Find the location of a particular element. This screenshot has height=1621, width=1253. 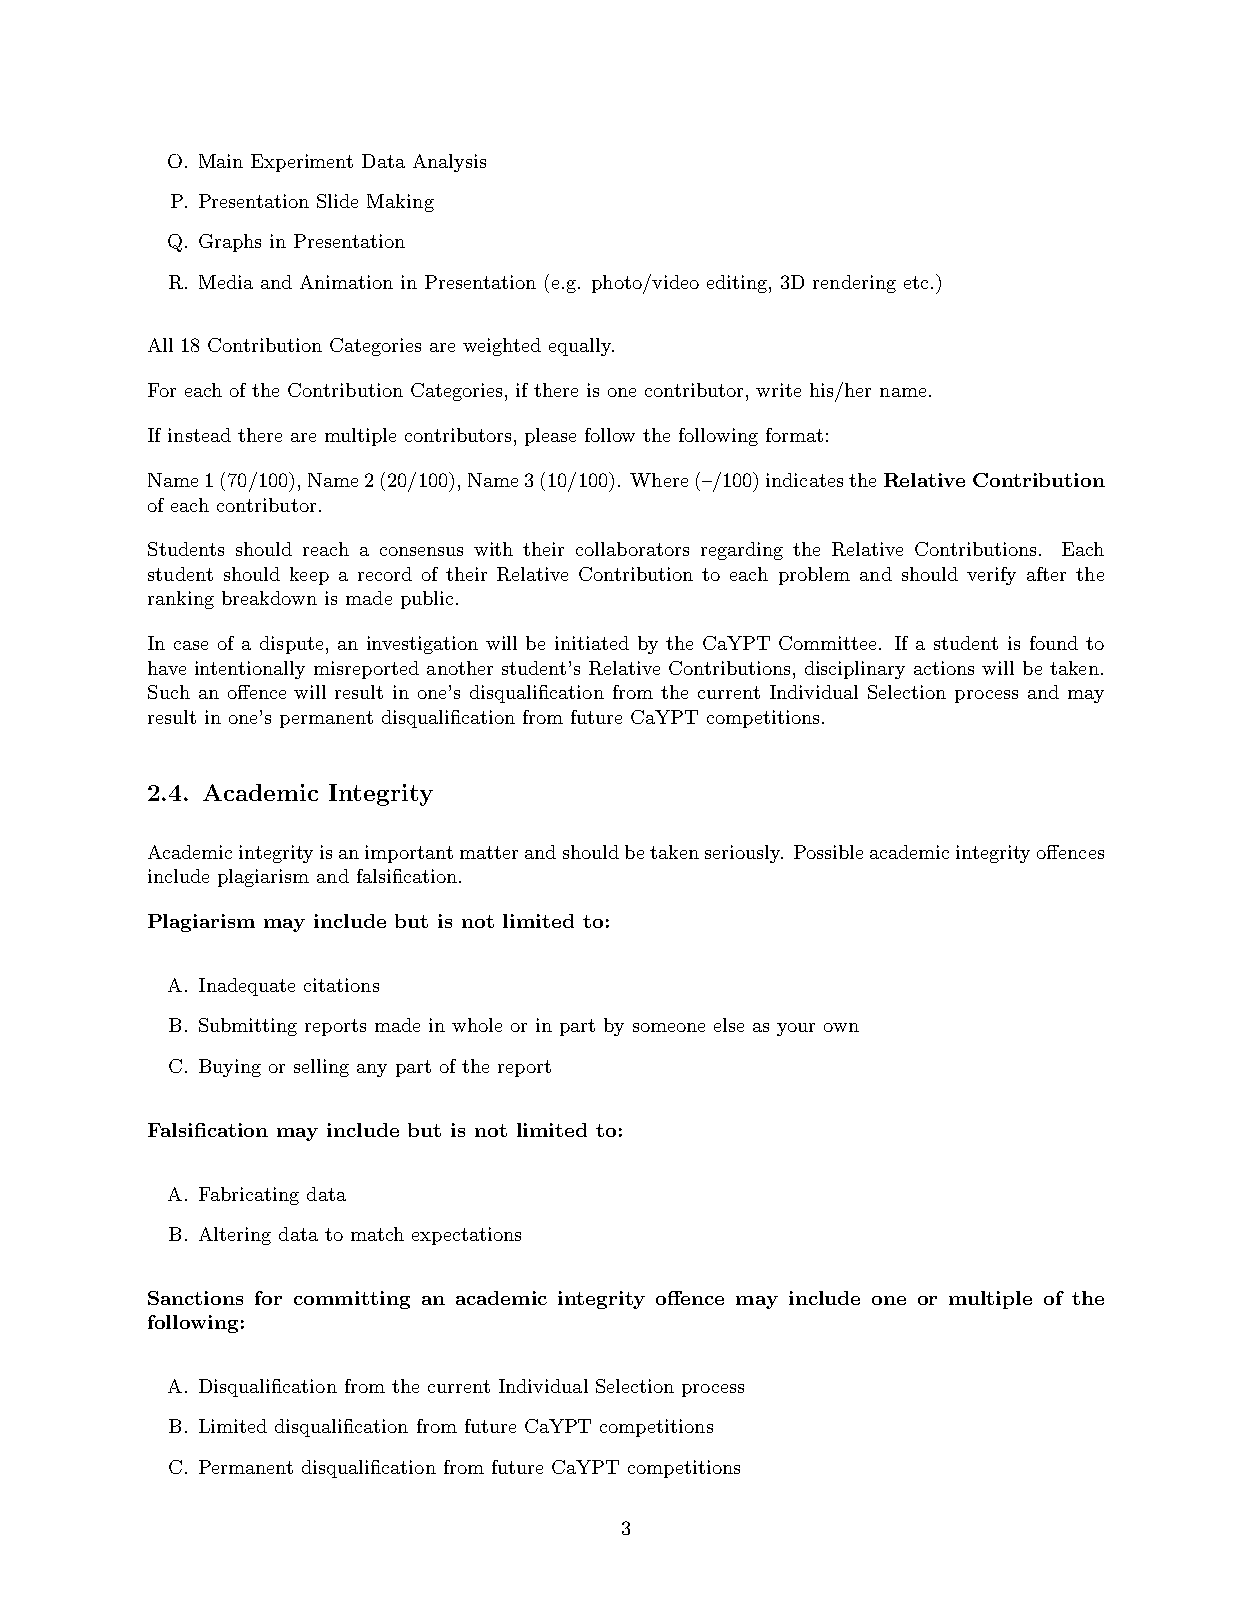

initiated is located at coordinates (592, 643).
